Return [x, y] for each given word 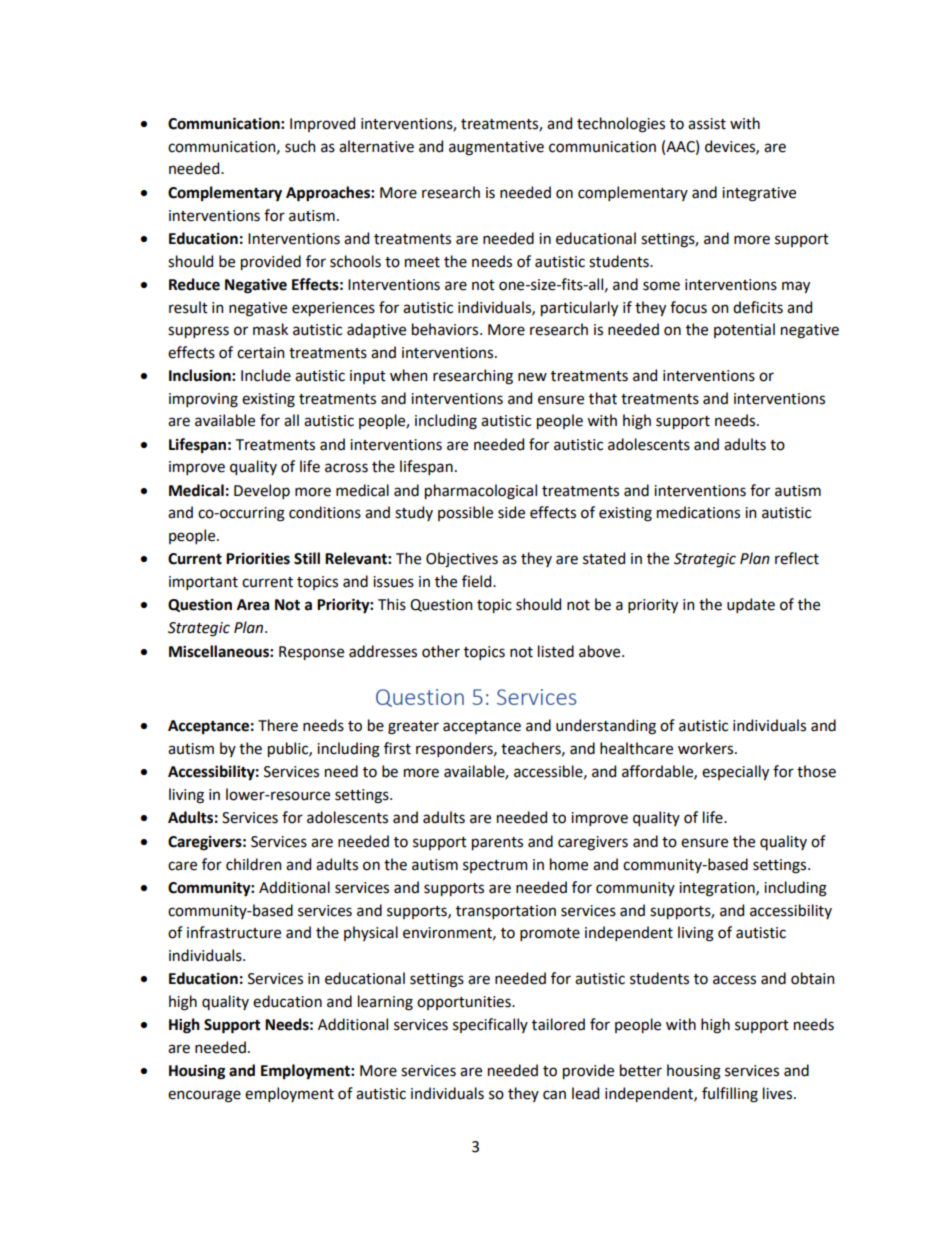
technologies [621, 125]
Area [253, 605]
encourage [204, 1096]
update [751, 605]
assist [707, 124]
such [300, 146]
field [478, 581]
